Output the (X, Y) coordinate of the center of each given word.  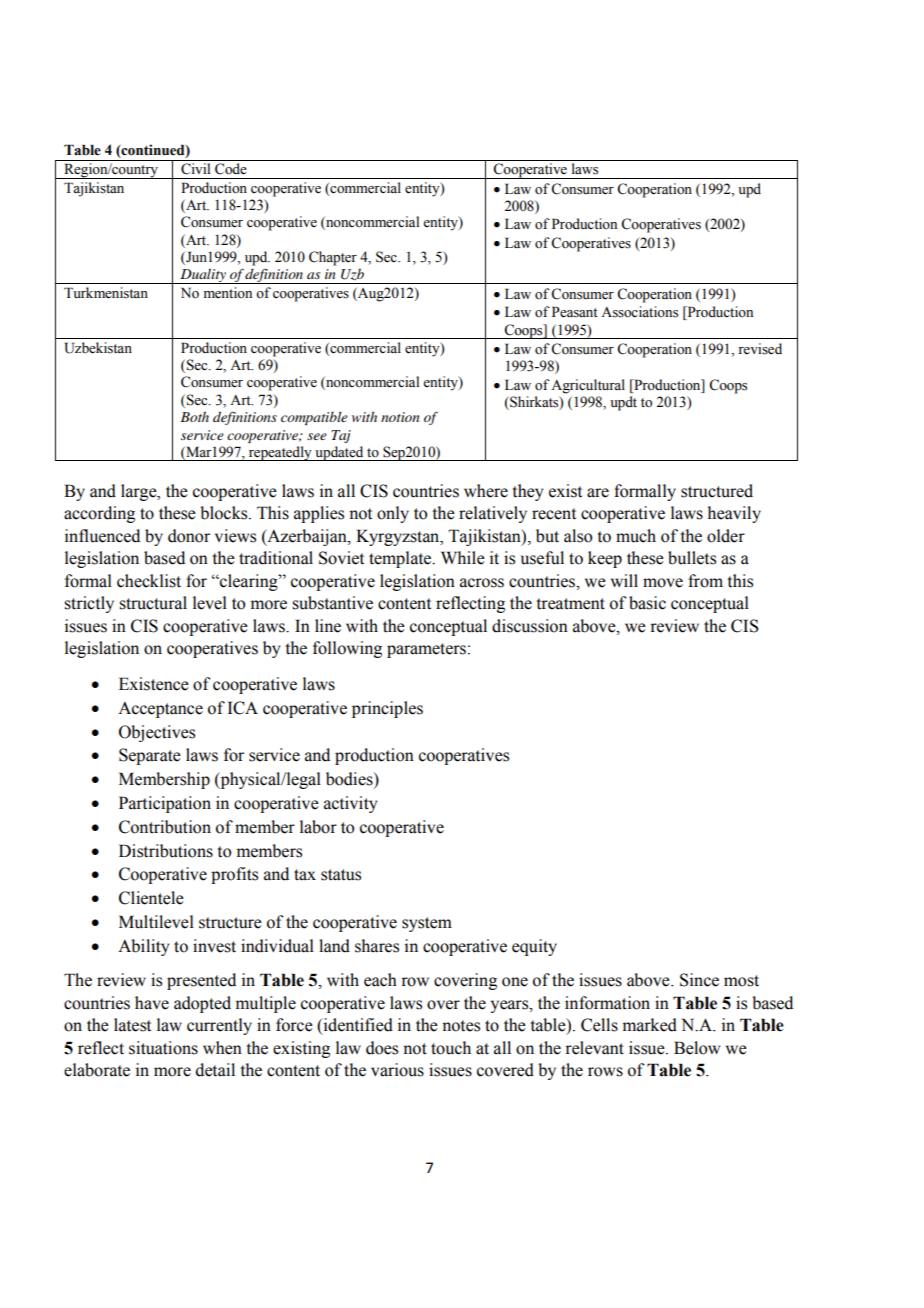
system (427, 924)
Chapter (333, 258)
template (401, 559)
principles (387, 709)
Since (699, 980)
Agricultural (588, 386)
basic (647, 603)
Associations (639, 312)
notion (400, 417)
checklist (149, 581)
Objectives (157, 733)
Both (194, 416)
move (663, 583)
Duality (203, 276)
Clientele (151, 898)
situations (163, 1048)
